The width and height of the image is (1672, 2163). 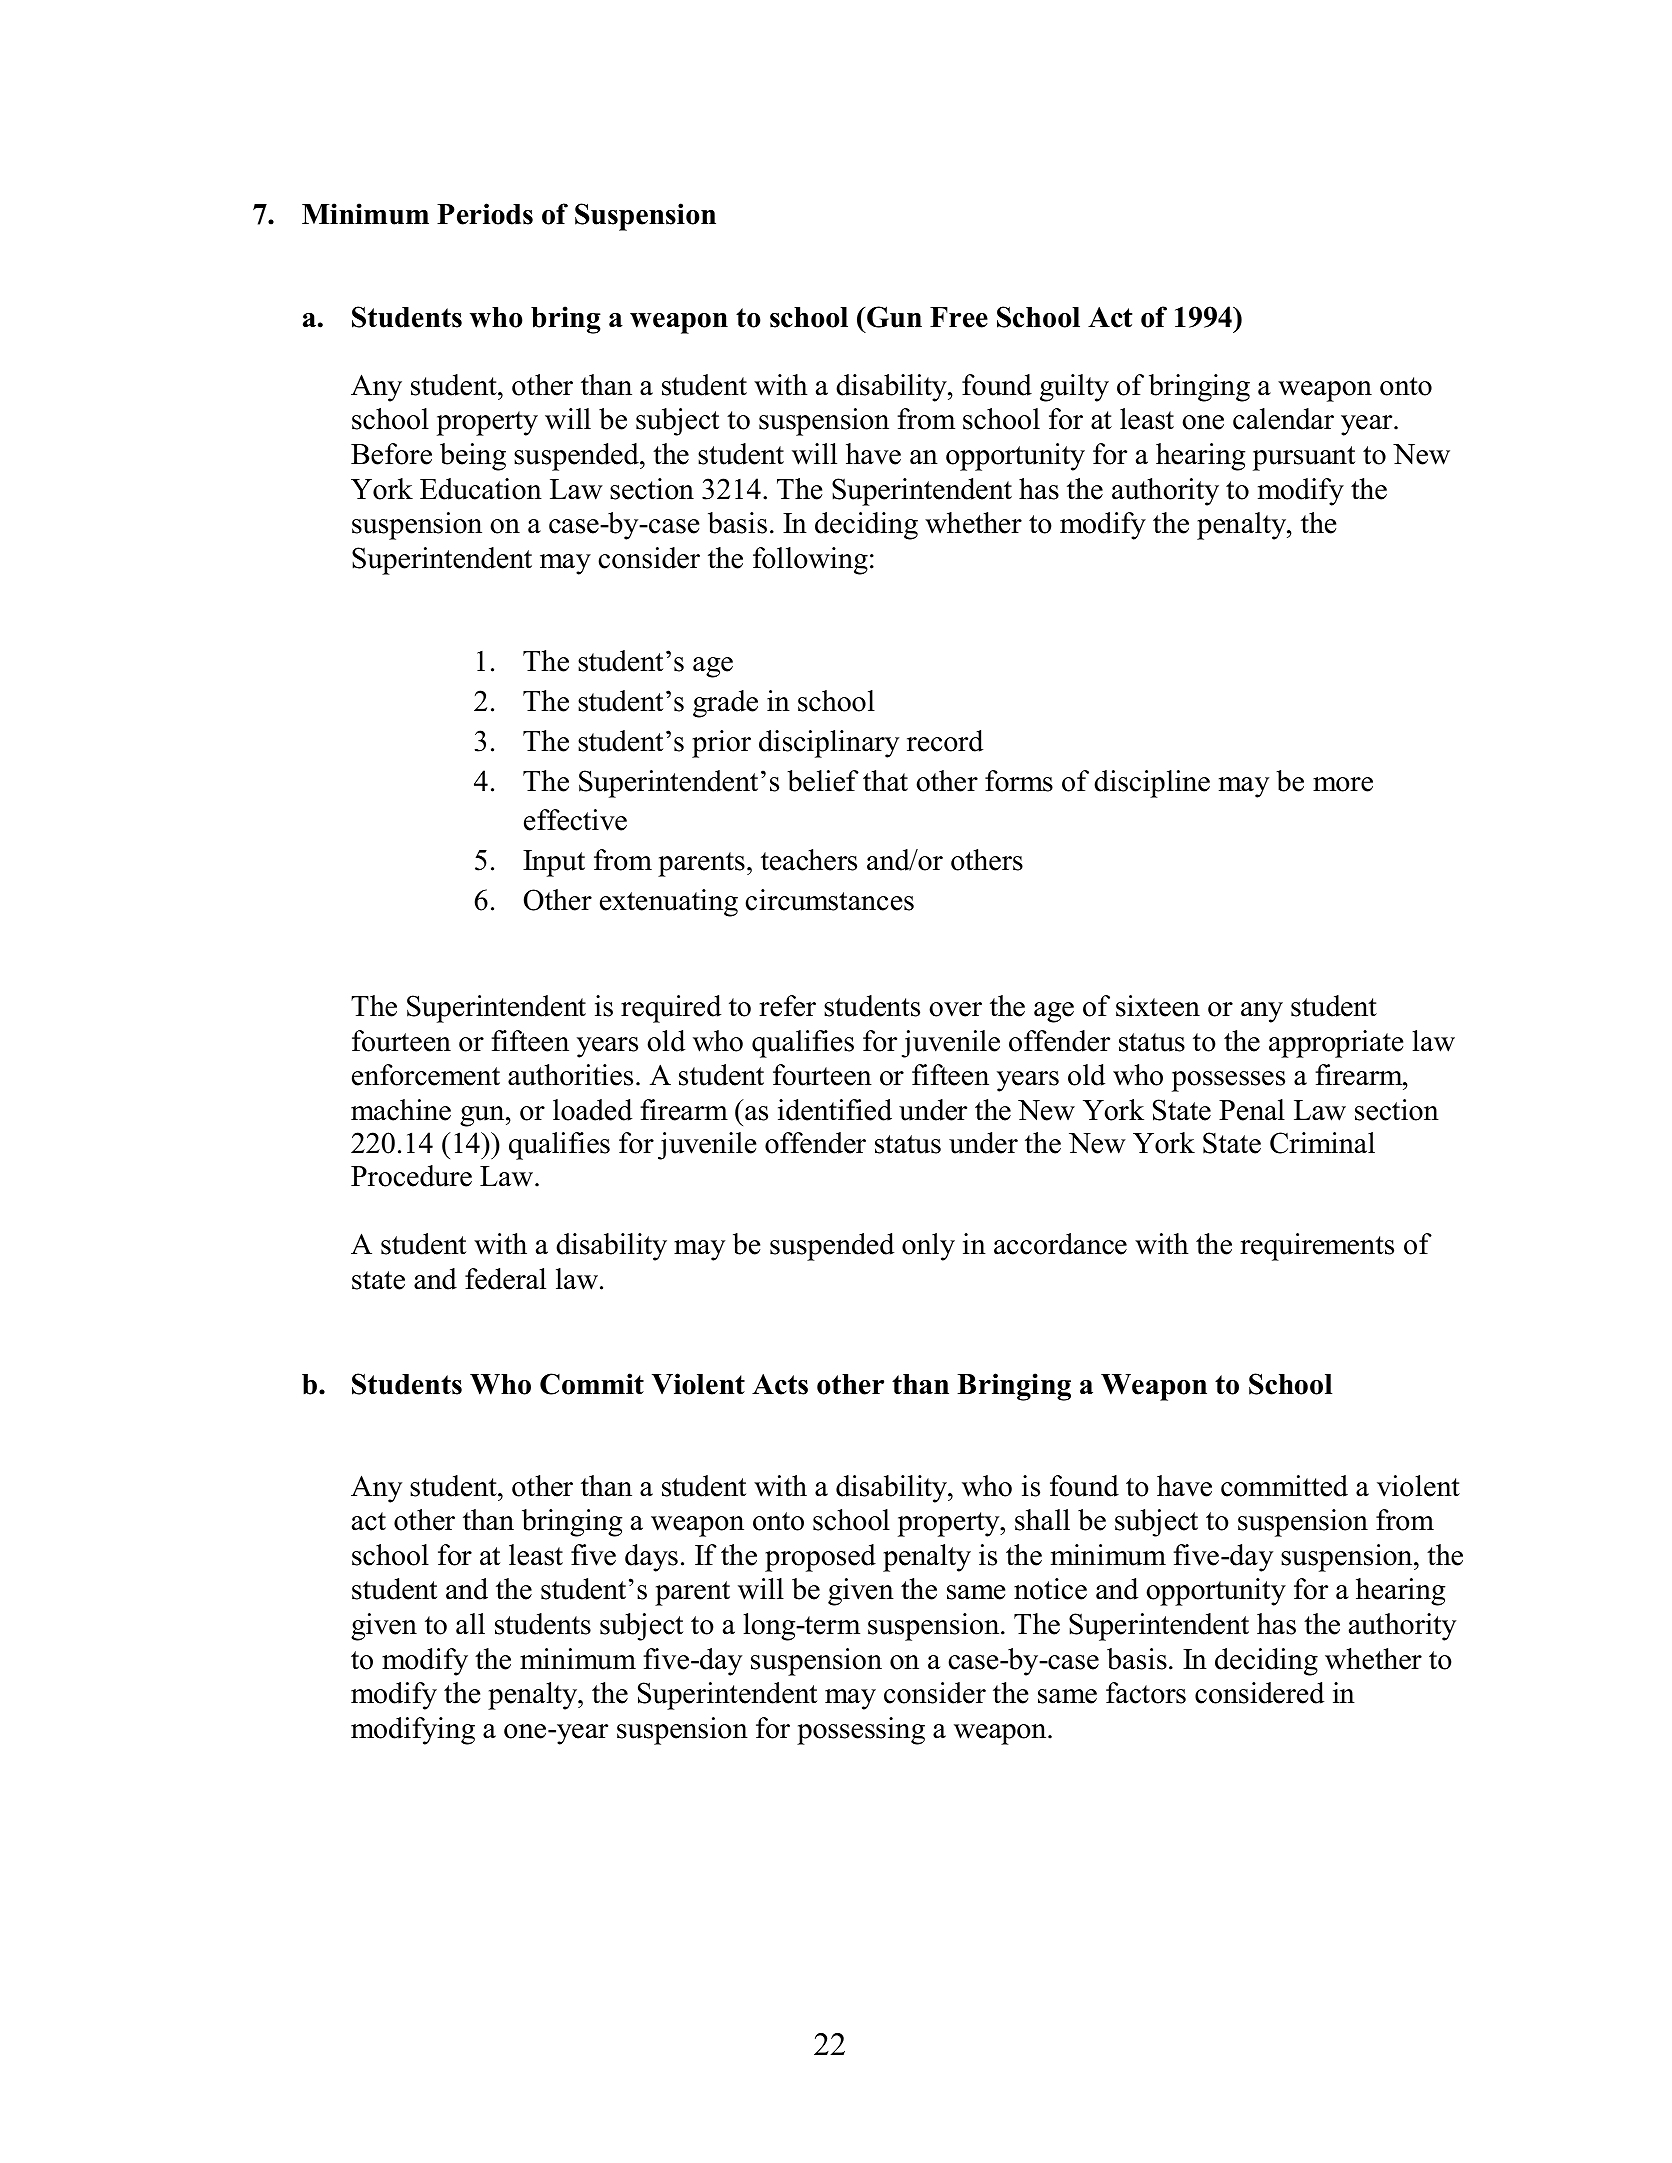 What do you see at coordinates (780, 1384) in the image?
I see `Acts` at bounding box center [780, 1384].
